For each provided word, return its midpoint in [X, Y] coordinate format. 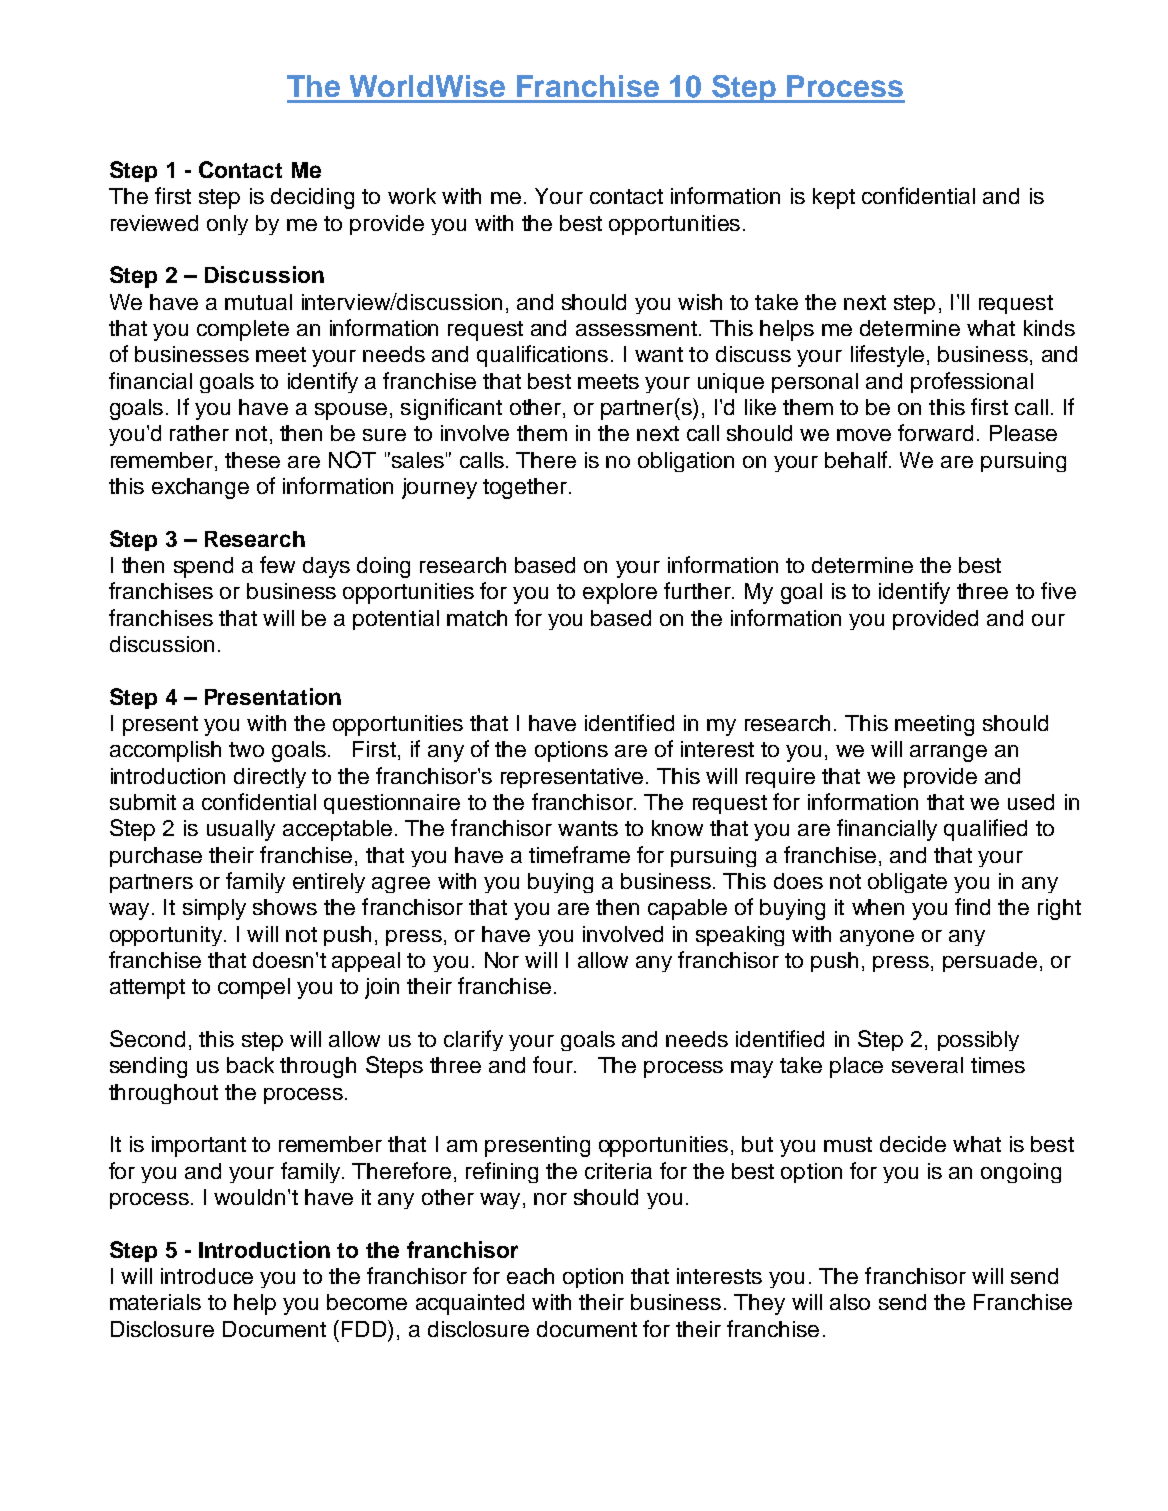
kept [834, 198]
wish [700, 302]
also [850, 1302]
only [227, 225]
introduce [207, 1276]
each [530, 1276]
